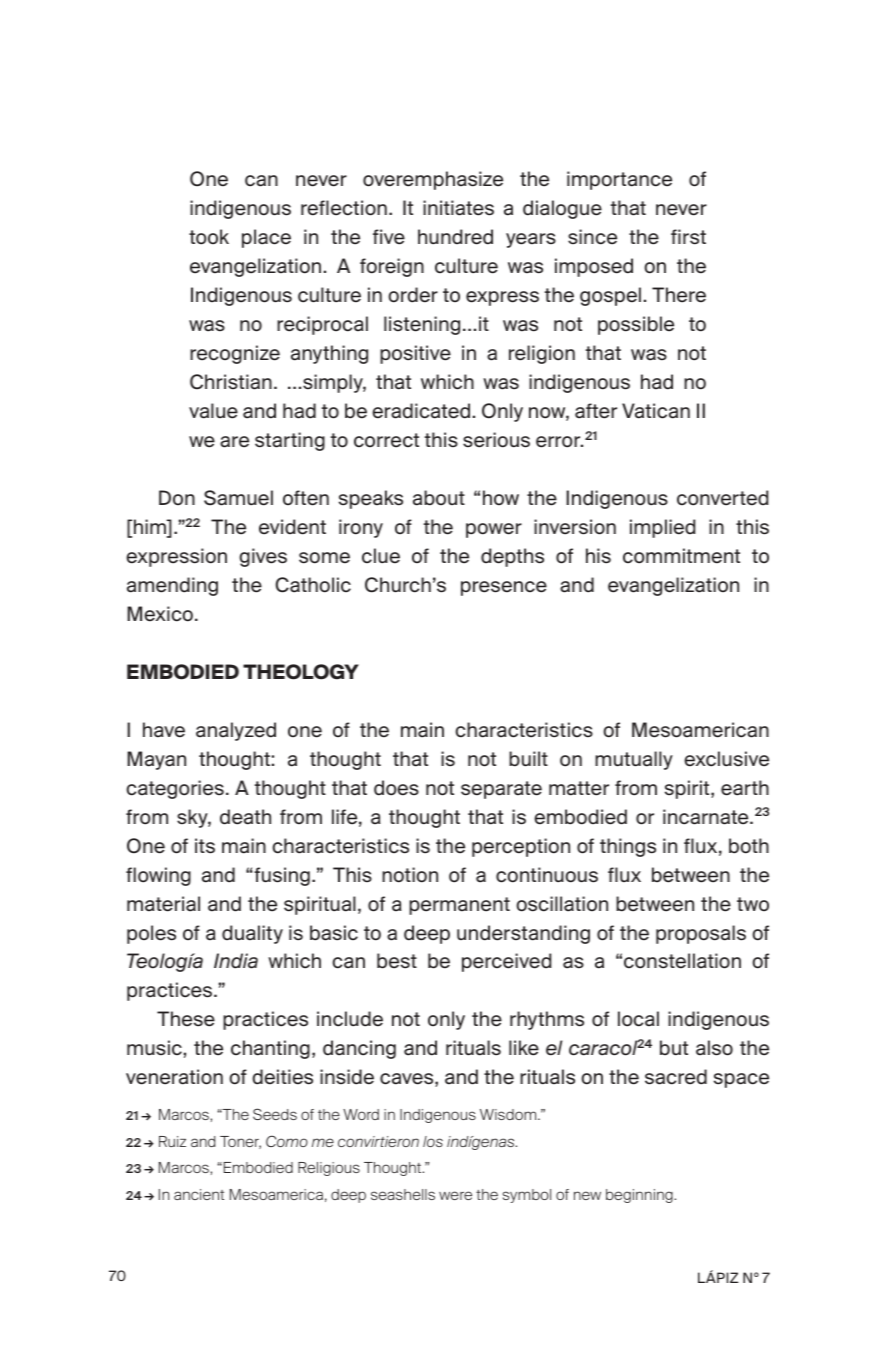 This page has height=1358, width=896. Describe the element at coordinates (458, 208) in the page. I see `initiates` at that location.
